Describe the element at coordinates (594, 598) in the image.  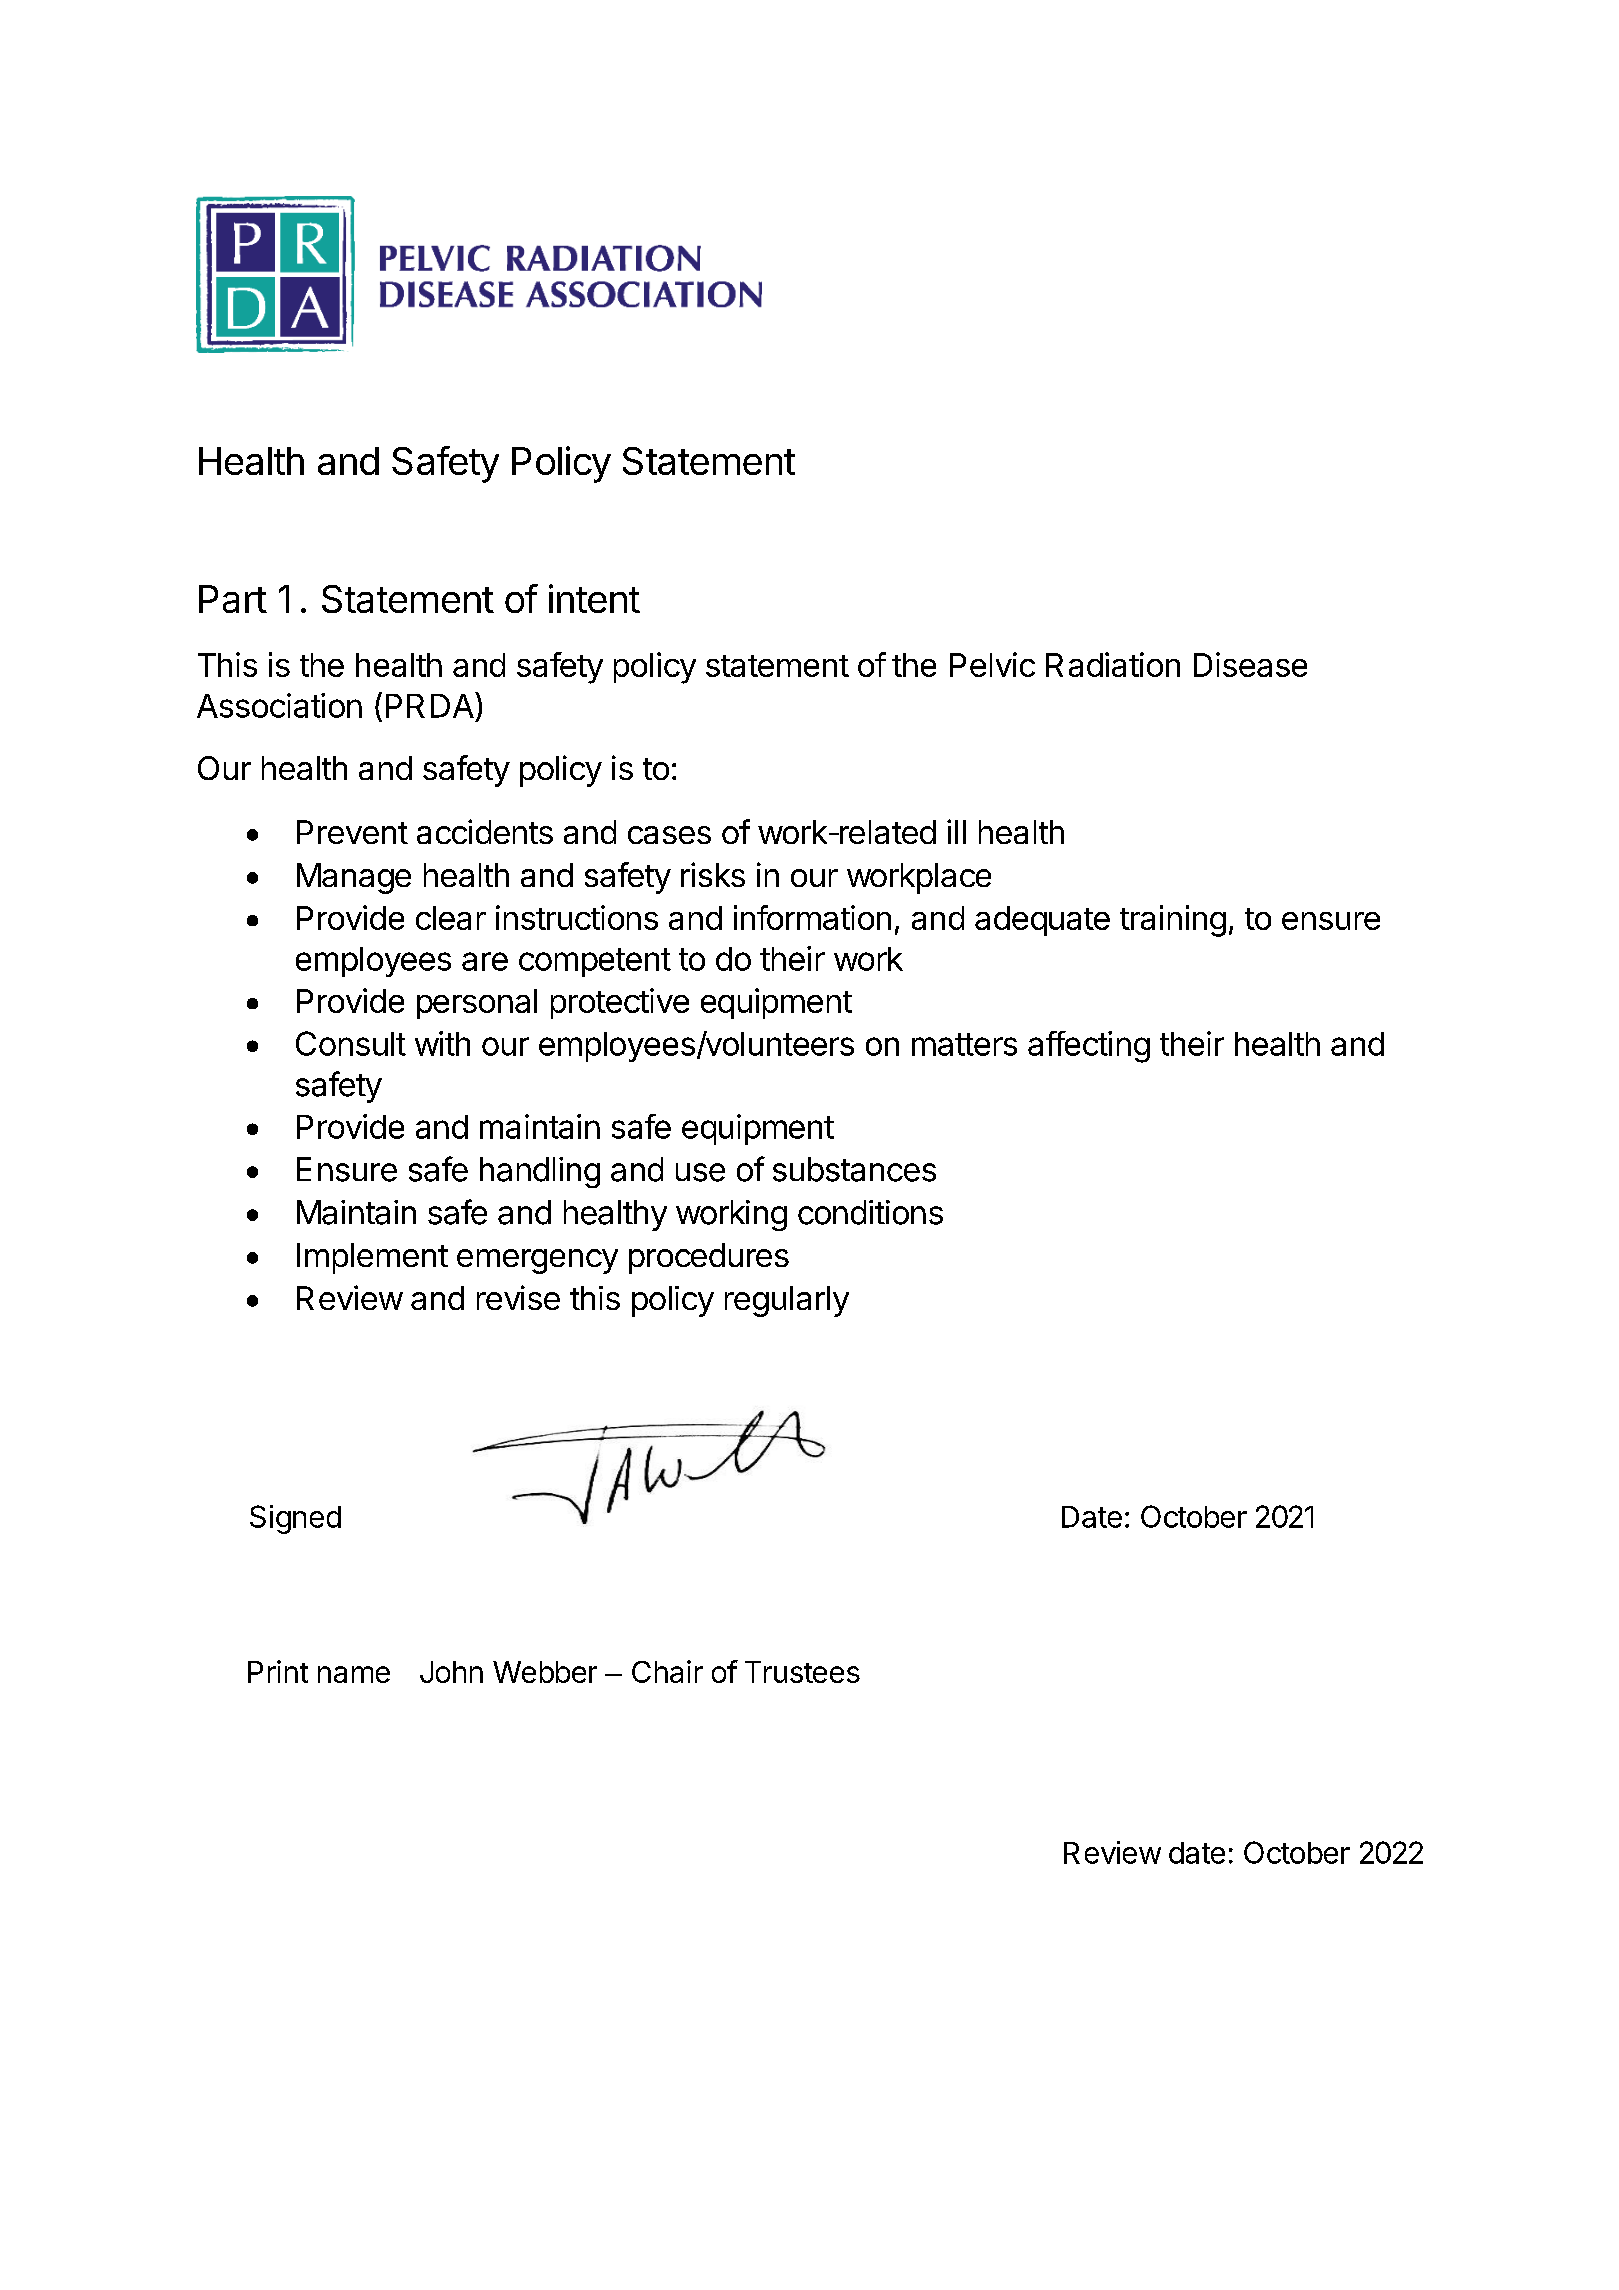
I see `intent` at that location.
